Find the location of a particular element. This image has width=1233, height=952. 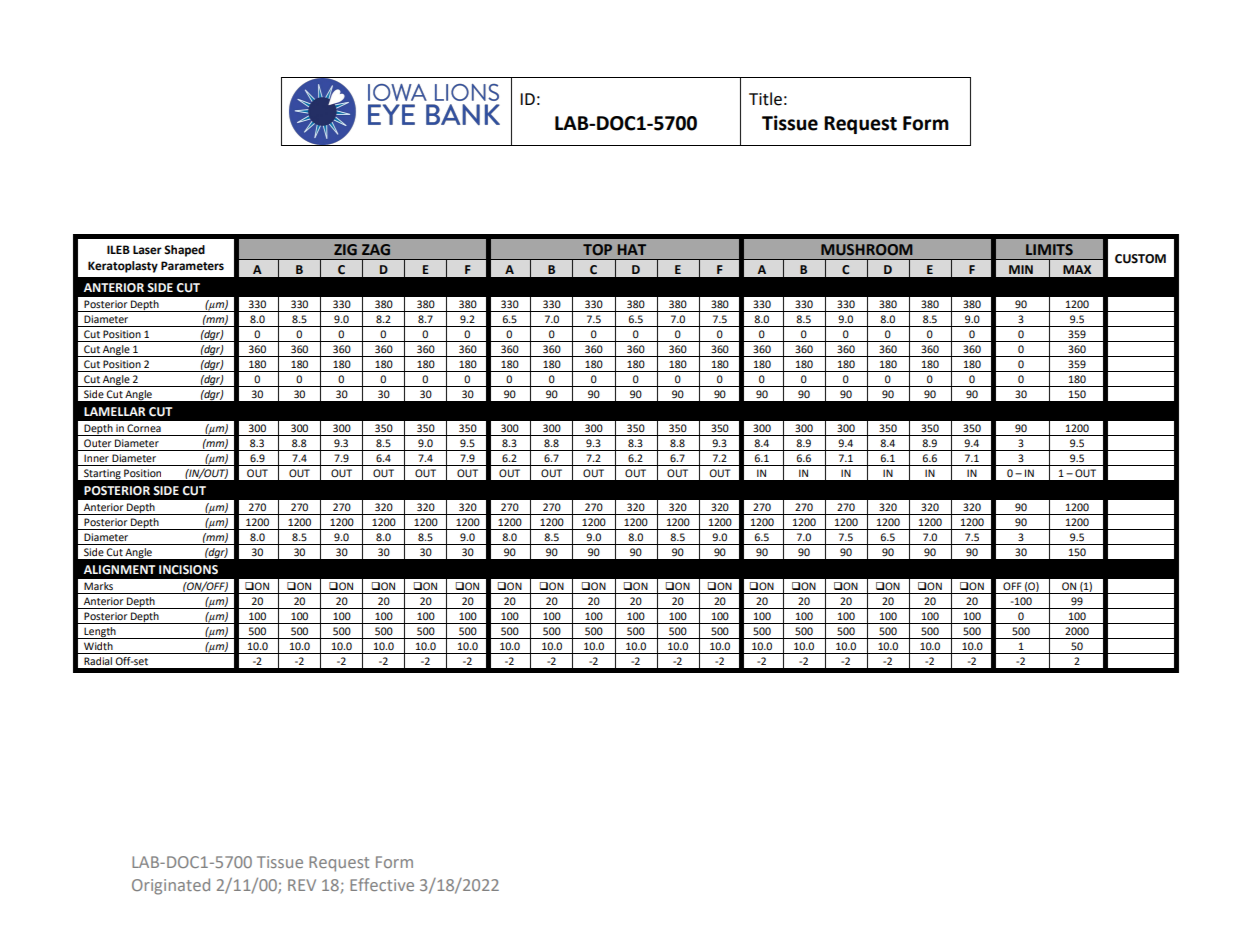

Effective is located at coordinates (382, 884).
